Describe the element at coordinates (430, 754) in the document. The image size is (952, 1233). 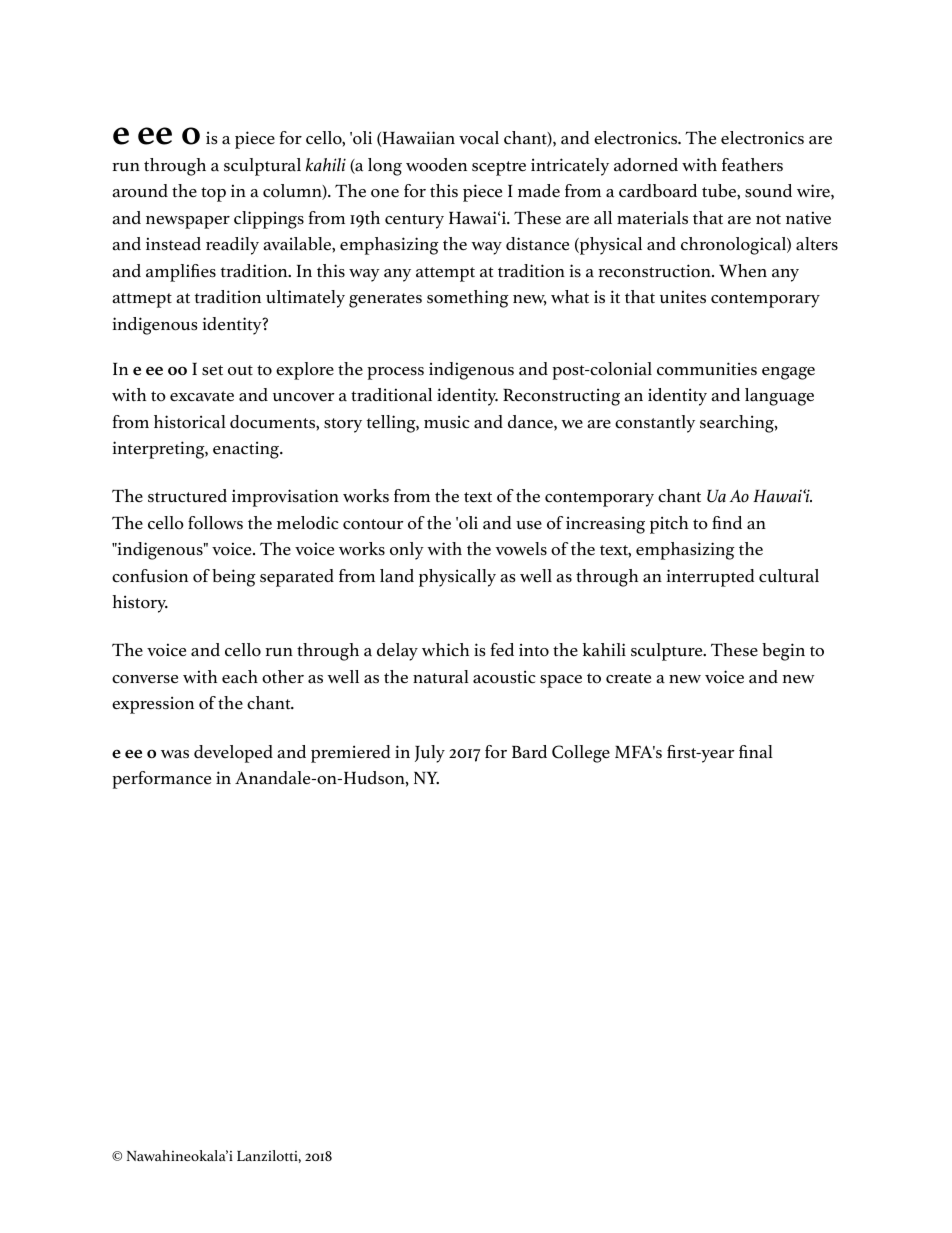
I see `July` at that location.
